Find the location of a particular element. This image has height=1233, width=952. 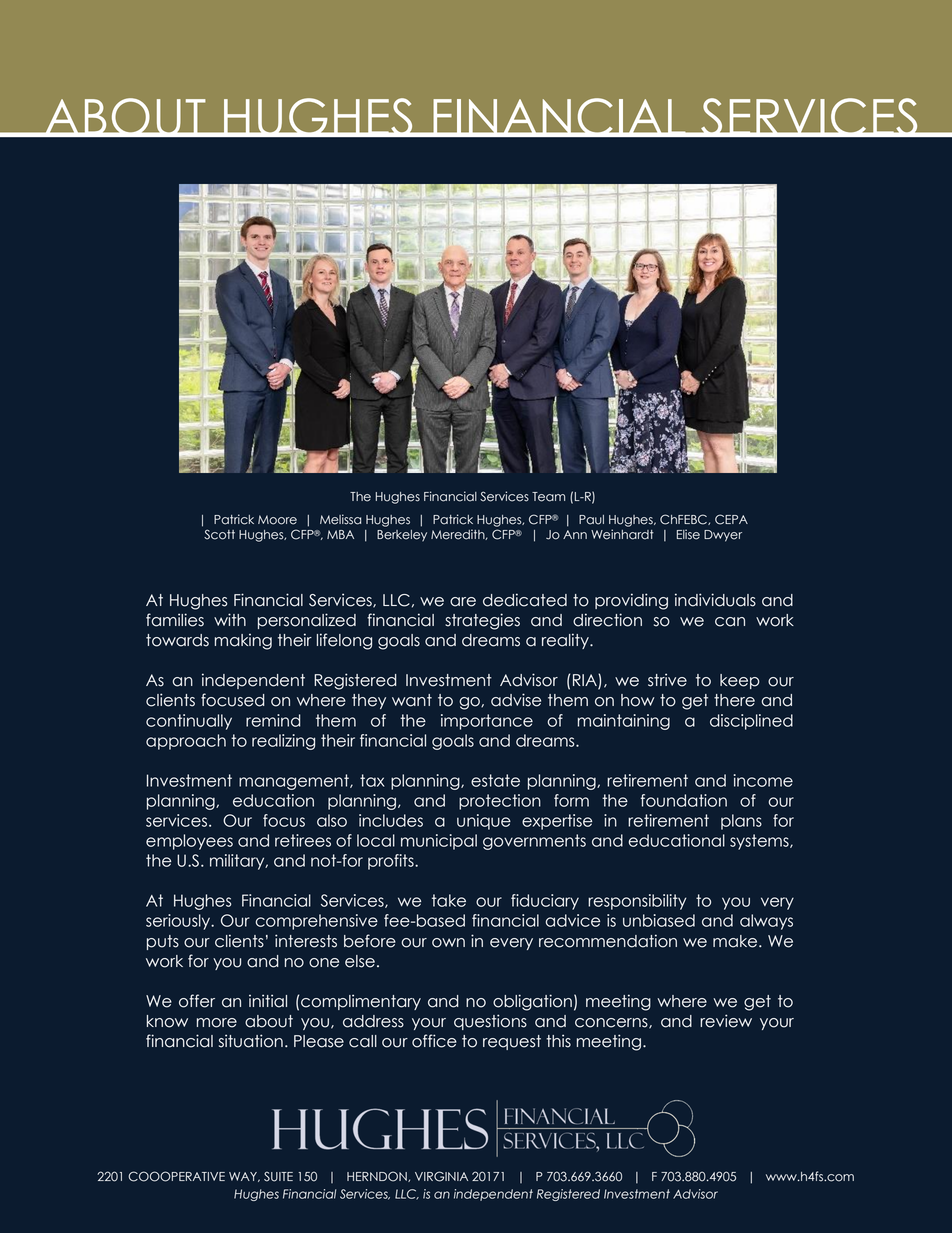

municipal is located at coordinates (439, 842).
